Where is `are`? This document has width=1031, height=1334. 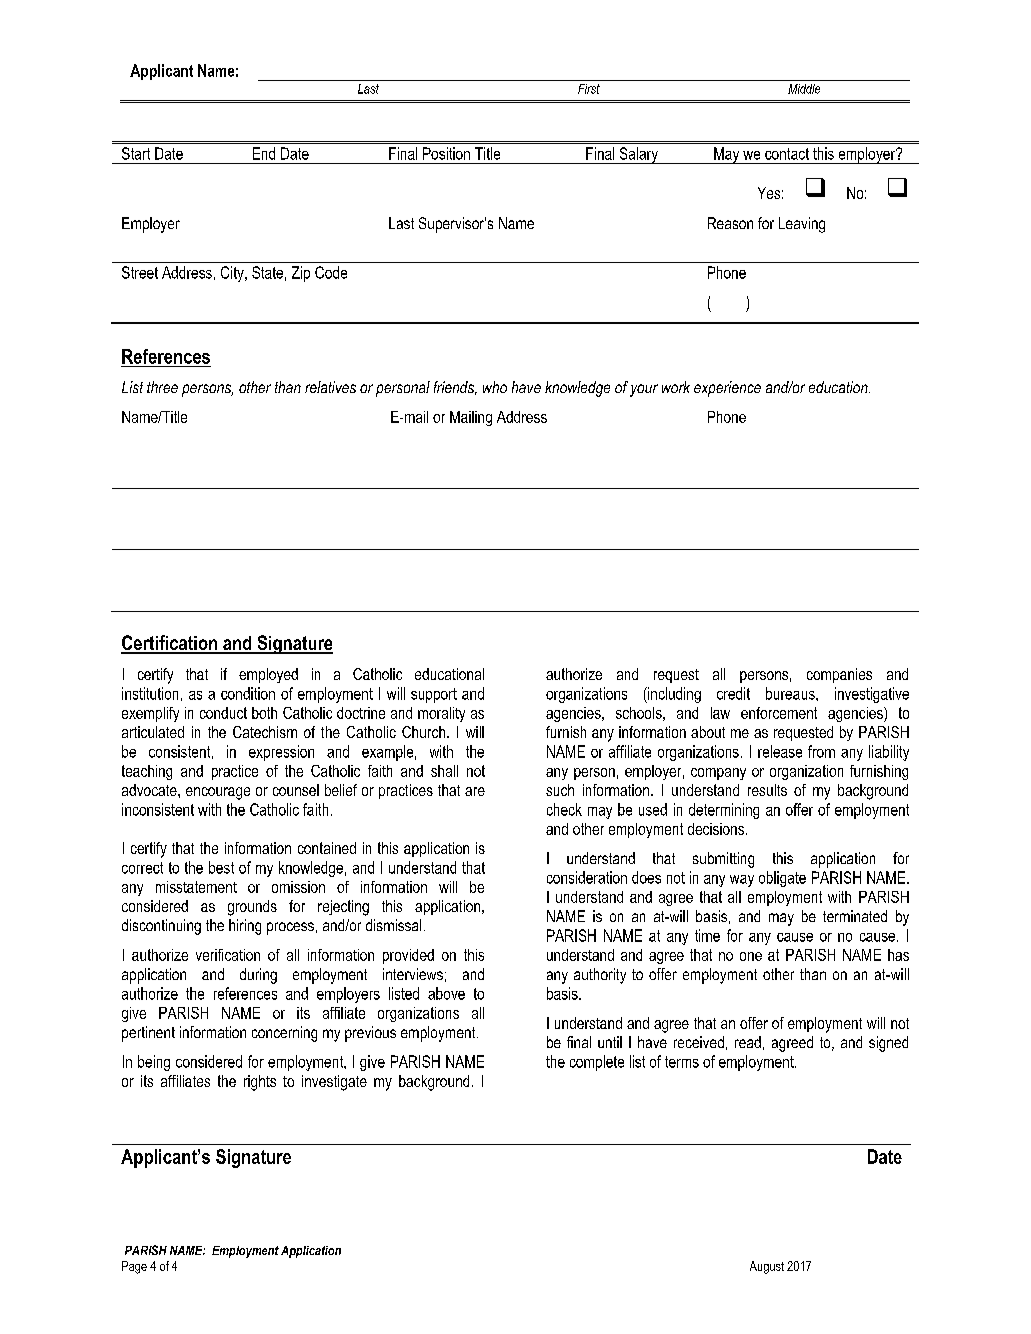 are is located at coordinates (475, 791).
